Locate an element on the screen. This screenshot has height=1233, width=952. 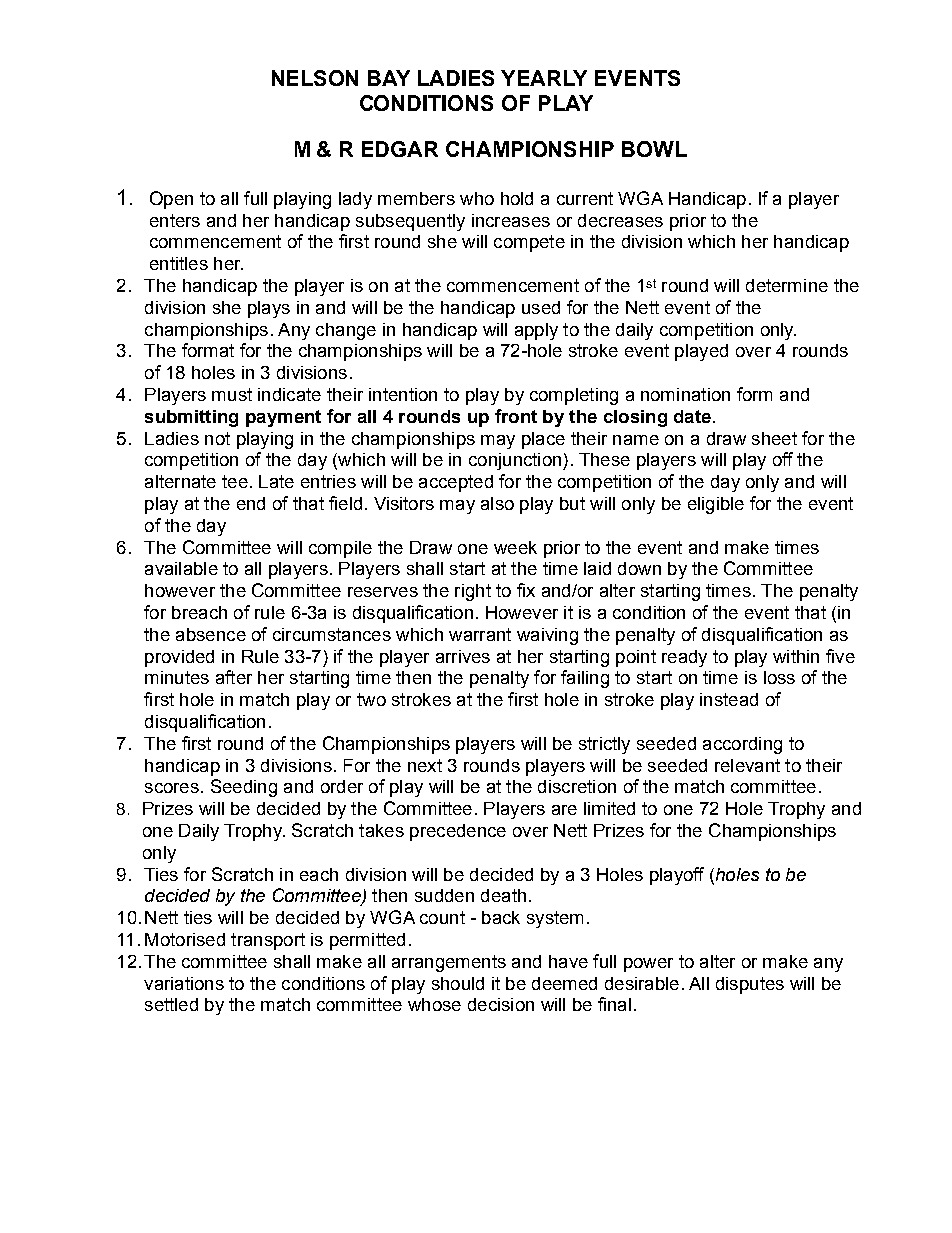
week is located at coordinates (515, 547).
